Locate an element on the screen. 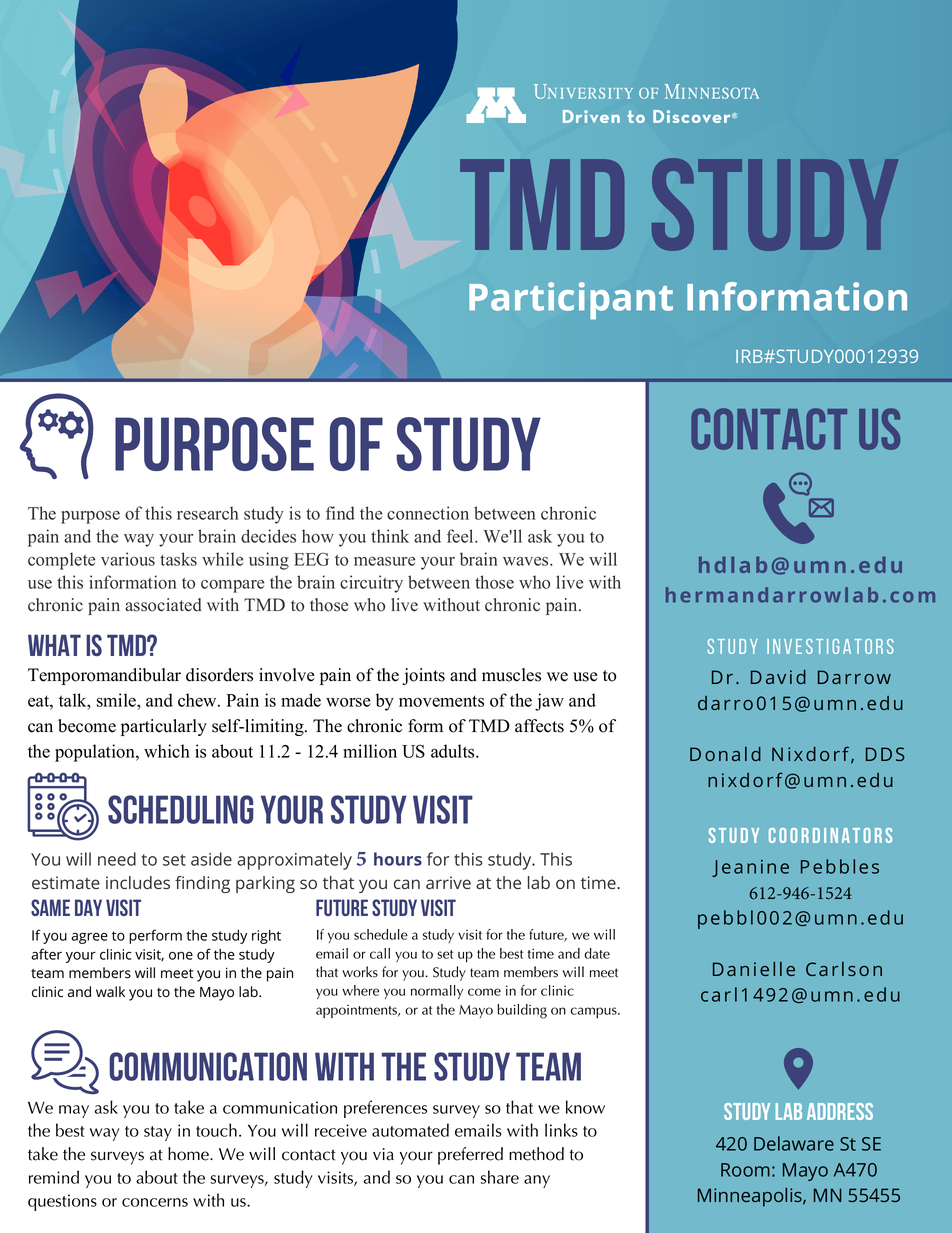  circuitry is located at coordinates (371, 584).
